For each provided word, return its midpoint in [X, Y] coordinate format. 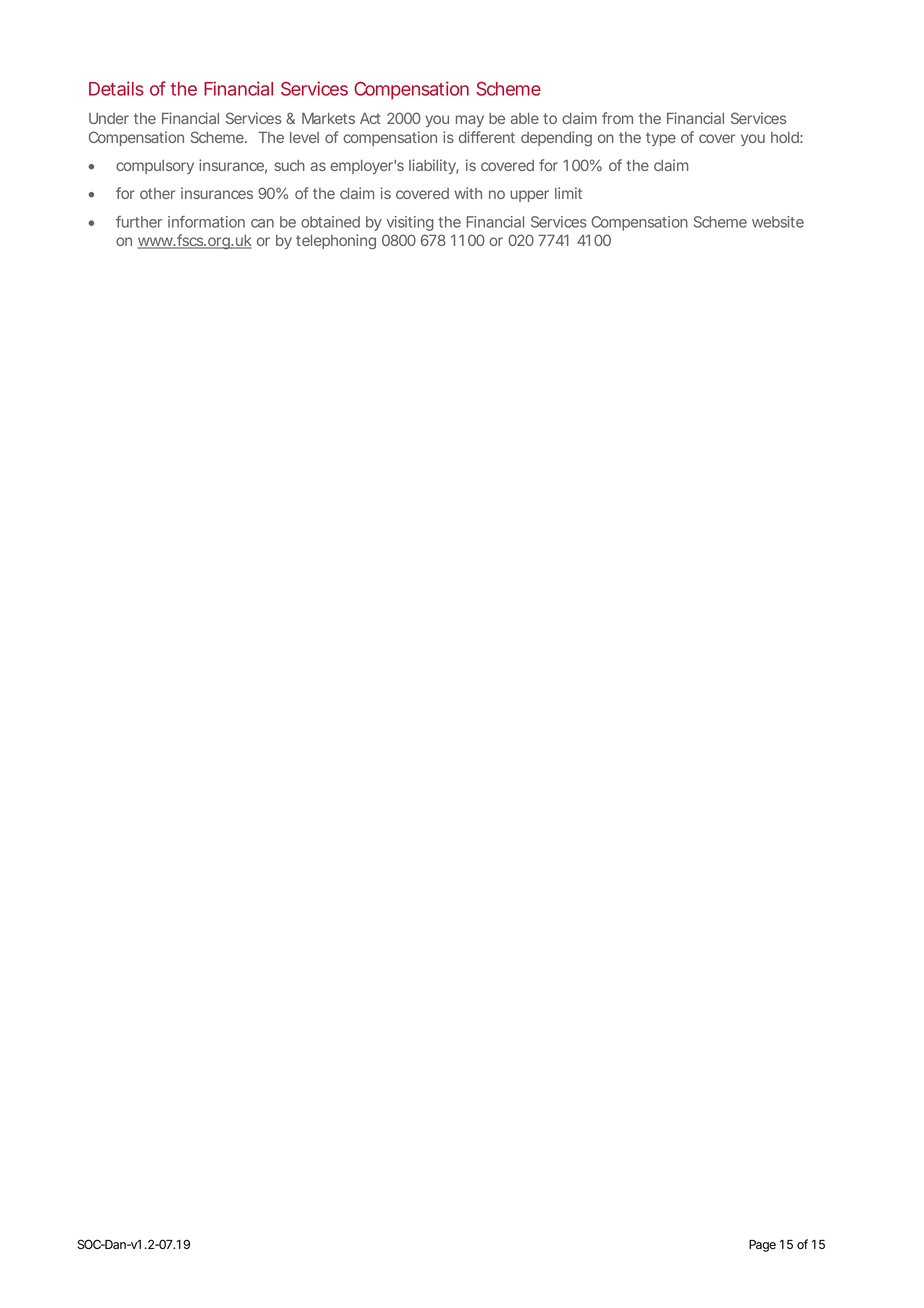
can [262, 223]
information [206, 222]
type [661, 139]
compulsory [155, 167]
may [470, 121]
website [778, 222]
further [139, 222]
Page [762, 1246]
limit [568, 193]
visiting [410, 223]
